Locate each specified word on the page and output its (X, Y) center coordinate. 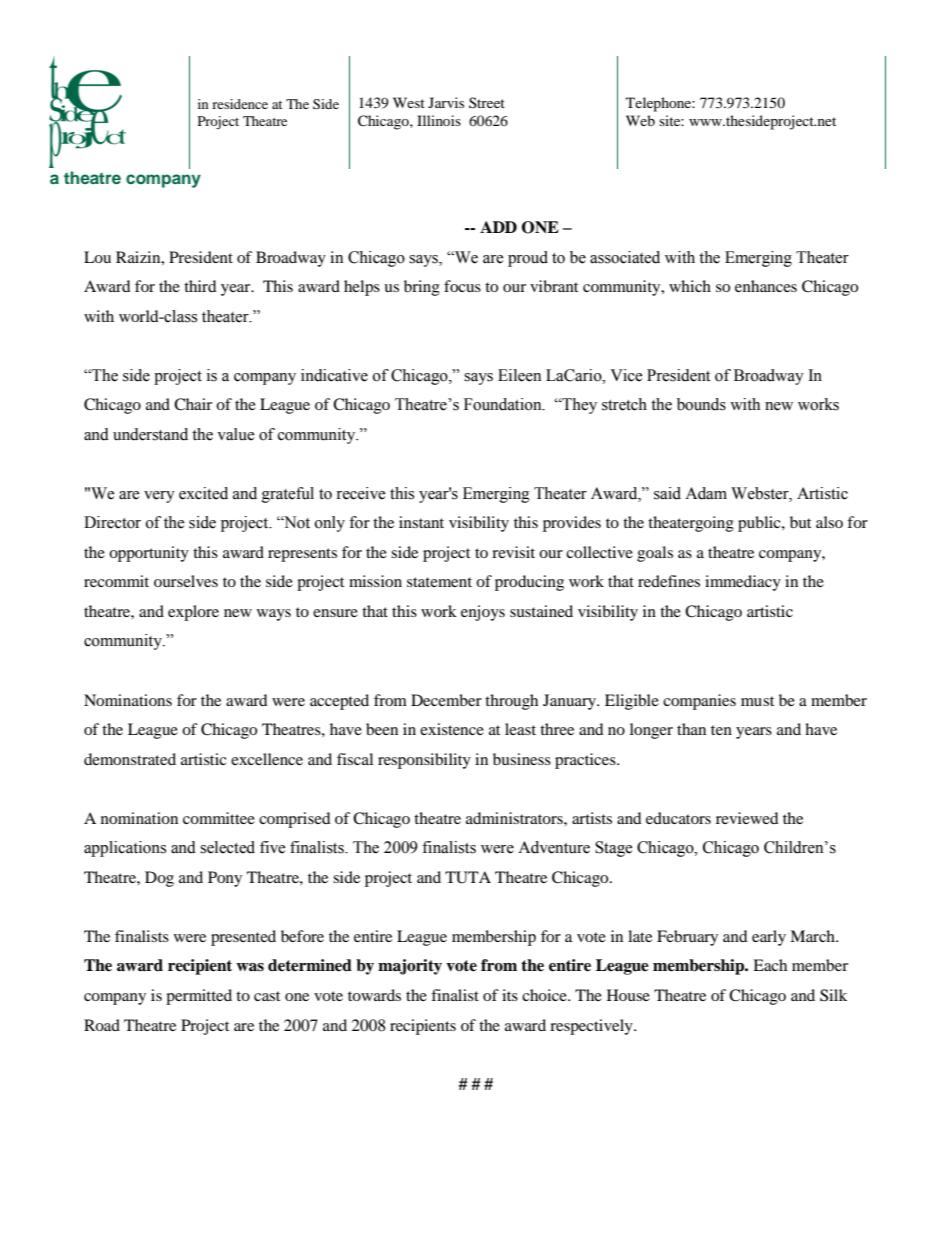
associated (625, 257)
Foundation (504, 404)
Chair (193, 404)
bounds (701, 404)
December (446, 700)
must (757, 701)
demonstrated (130, 759)
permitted (199, 997)
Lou (97, 257)
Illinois (439, 120)
